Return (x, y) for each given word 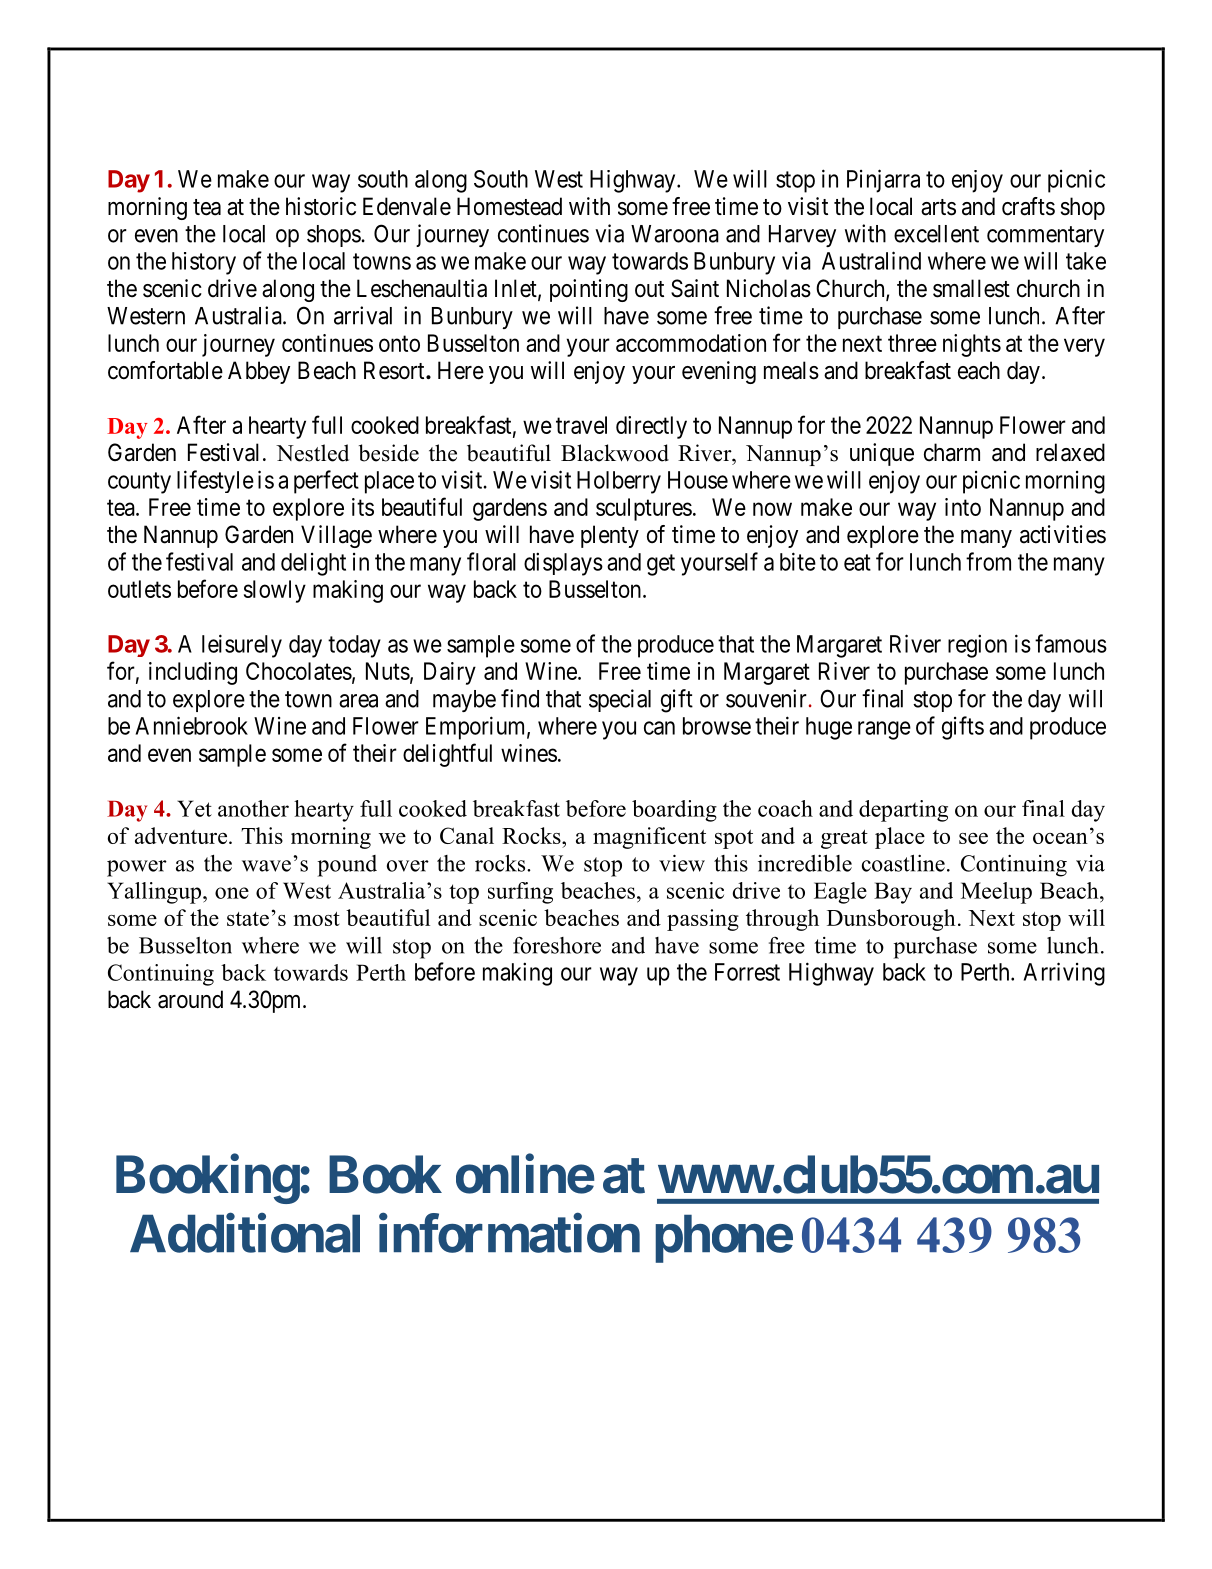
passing (703, 920)
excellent (936, 234)
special (620, 700)
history (204, 263)
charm (952, 452)
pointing (589, 290)
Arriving (1064, 974)
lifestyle (215, 481)
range (884, 730)
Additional (245, 1233)
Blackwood (615, 453)
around (190, 999)
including (193, 673)
